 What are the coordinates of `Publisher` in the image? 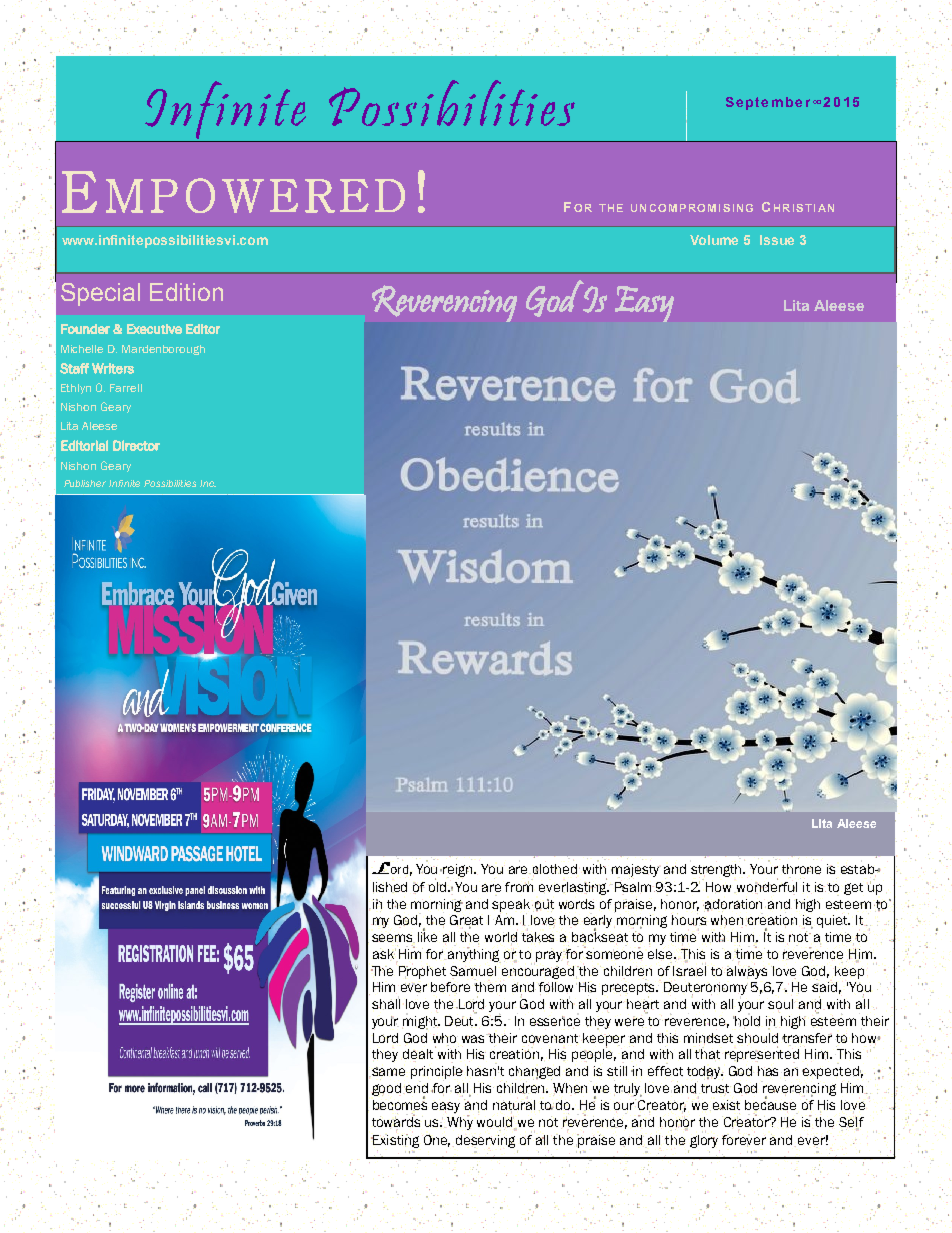 It's located at (85, 483).
